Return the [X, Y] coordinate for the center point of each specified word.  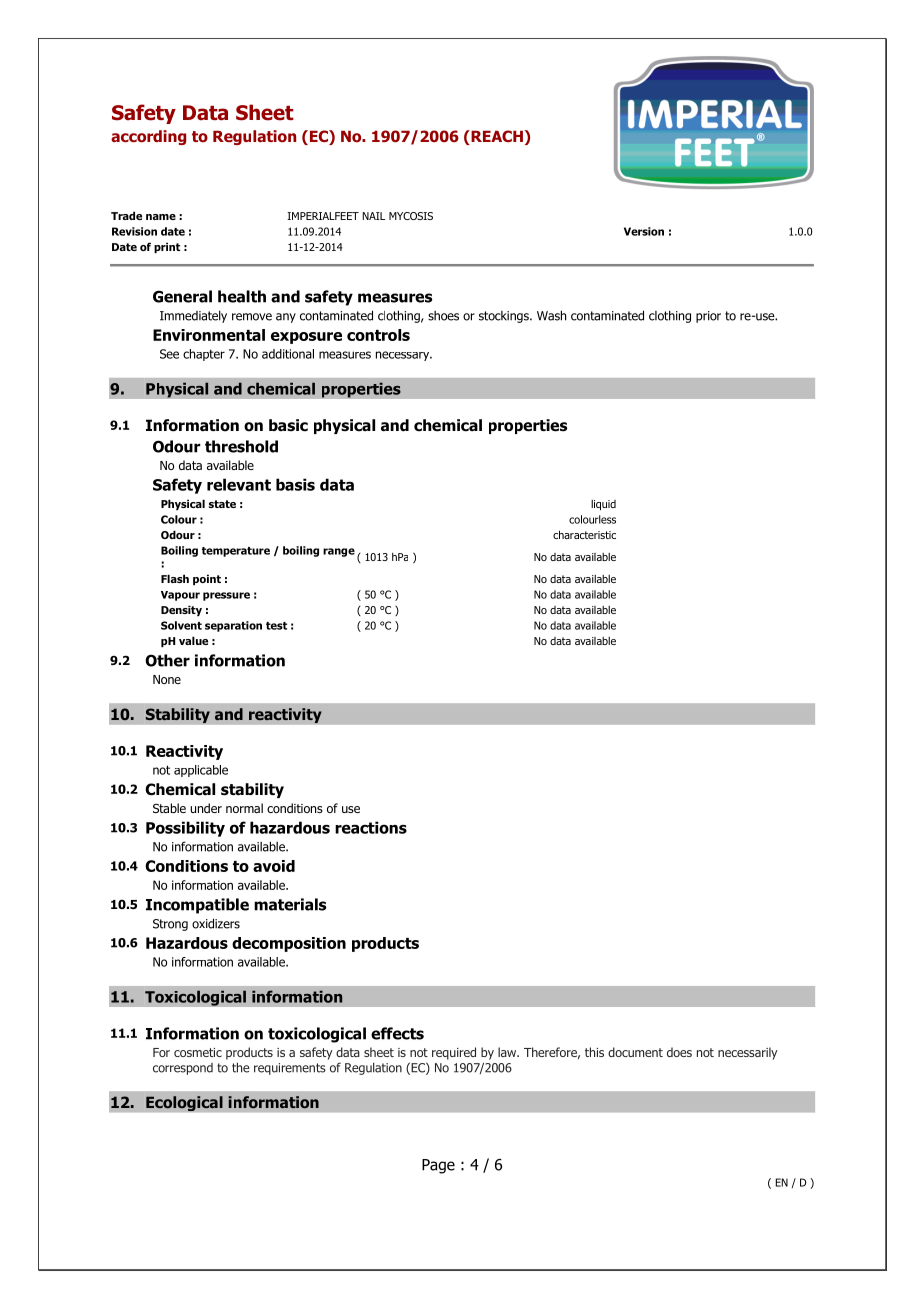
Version [644, 231]
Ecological [184, 1103]
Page [438, 1166]
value [193, 640]
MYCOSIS [411, 216]
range [339, 552]
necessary [404, 356]
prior [708, 317]
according [148, 137]
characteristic [584, 534]
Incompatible [197, 906]
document [635, 1052]
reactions [371, 827]
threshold [241, 446]
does [679, 1052]
